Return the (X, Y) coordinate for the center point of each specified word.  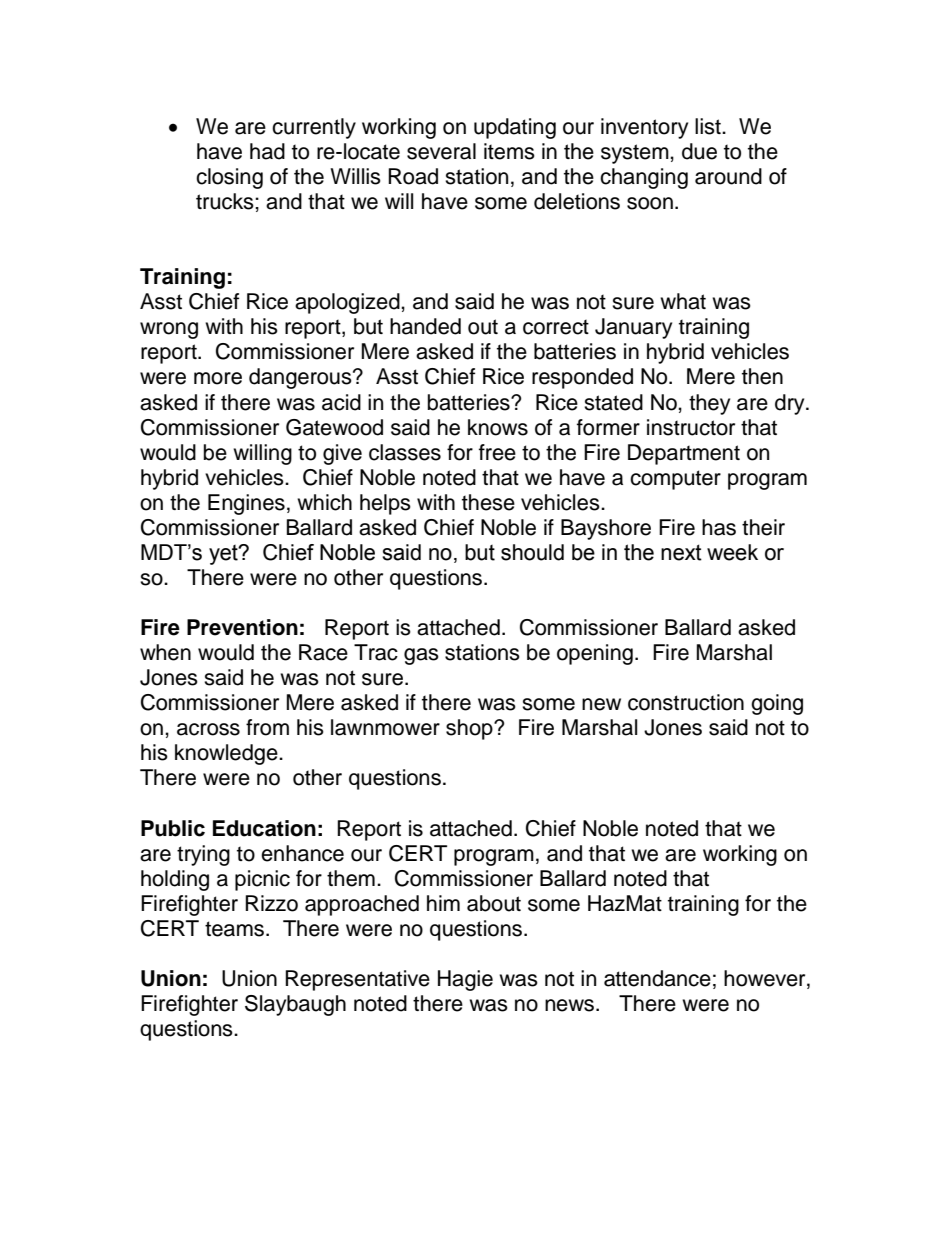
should (532, 552)
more (218, 378)
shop (470, 729)
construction (686, 702)
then (762, 376)
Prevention (242, 627)
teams (234, 929)
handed (425, 326)
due (699, 151)
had (267, 151)
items (509, 151)
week (732, 552)
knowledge (227, 754)
